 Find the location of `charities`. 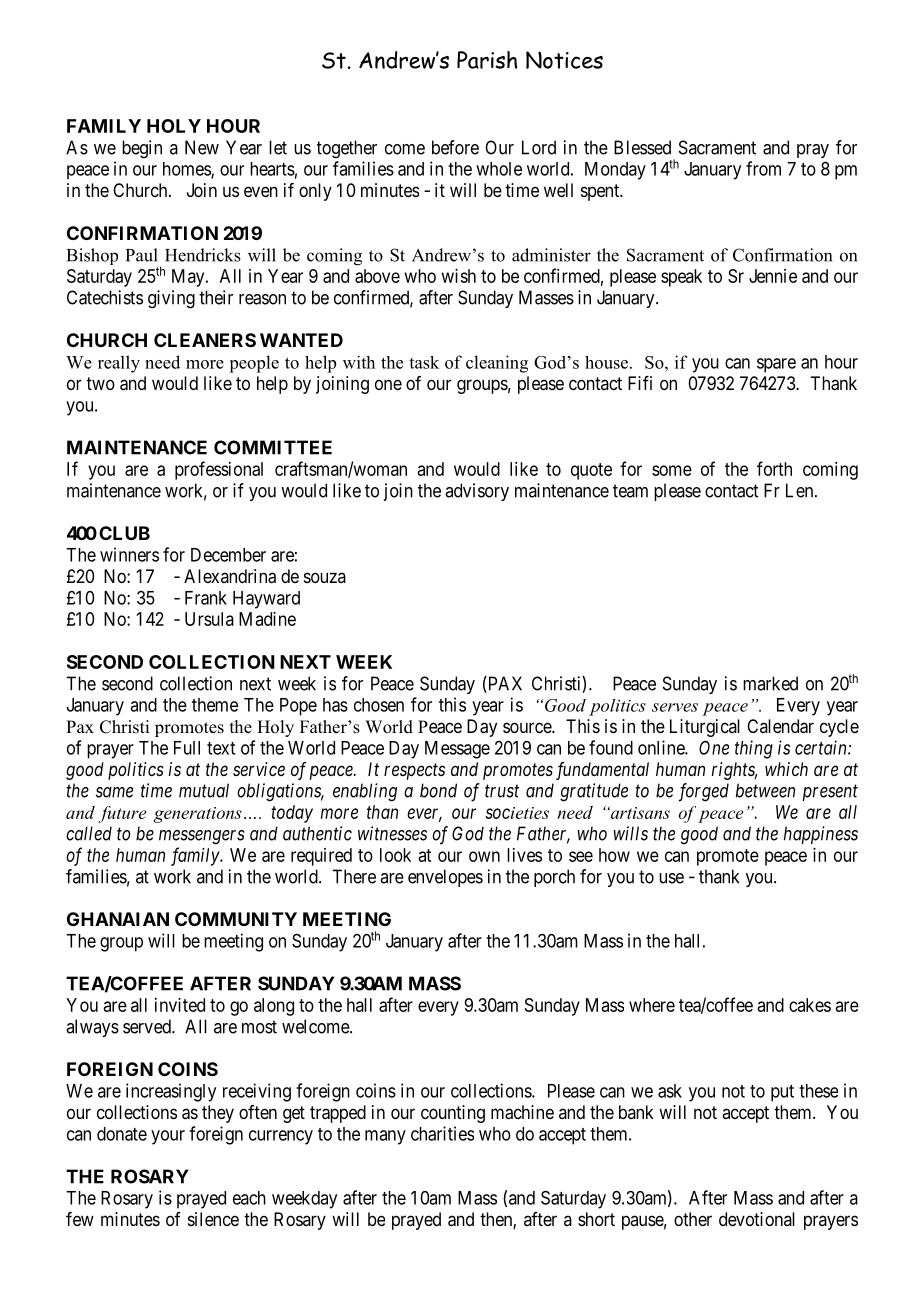

charities is located at coordinates (442, 1133).
